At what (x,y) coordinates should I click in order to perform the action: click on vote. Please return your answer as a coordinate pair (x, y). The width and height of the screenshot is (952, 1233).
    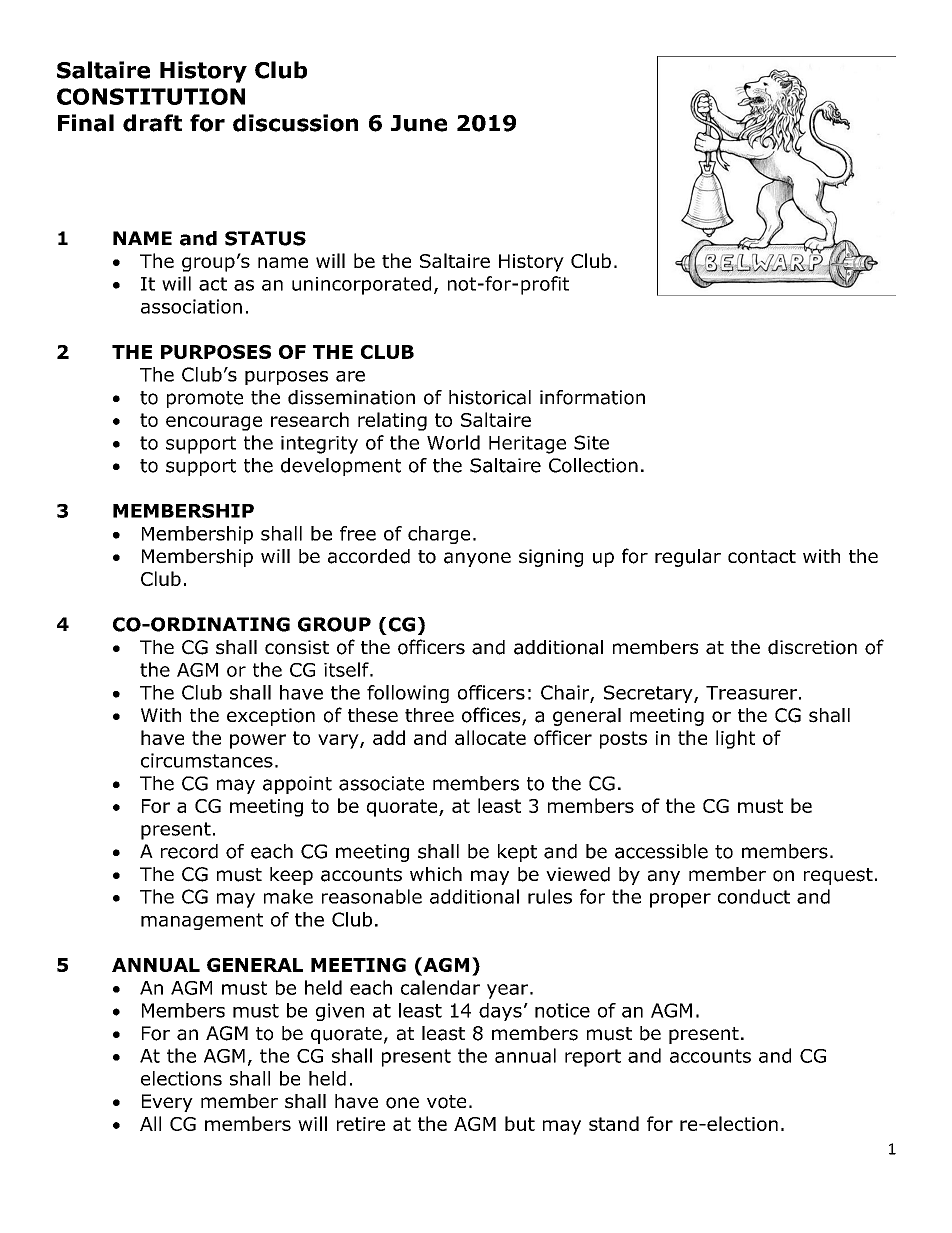
    Looking at the image, I should click on (446, 1102).
